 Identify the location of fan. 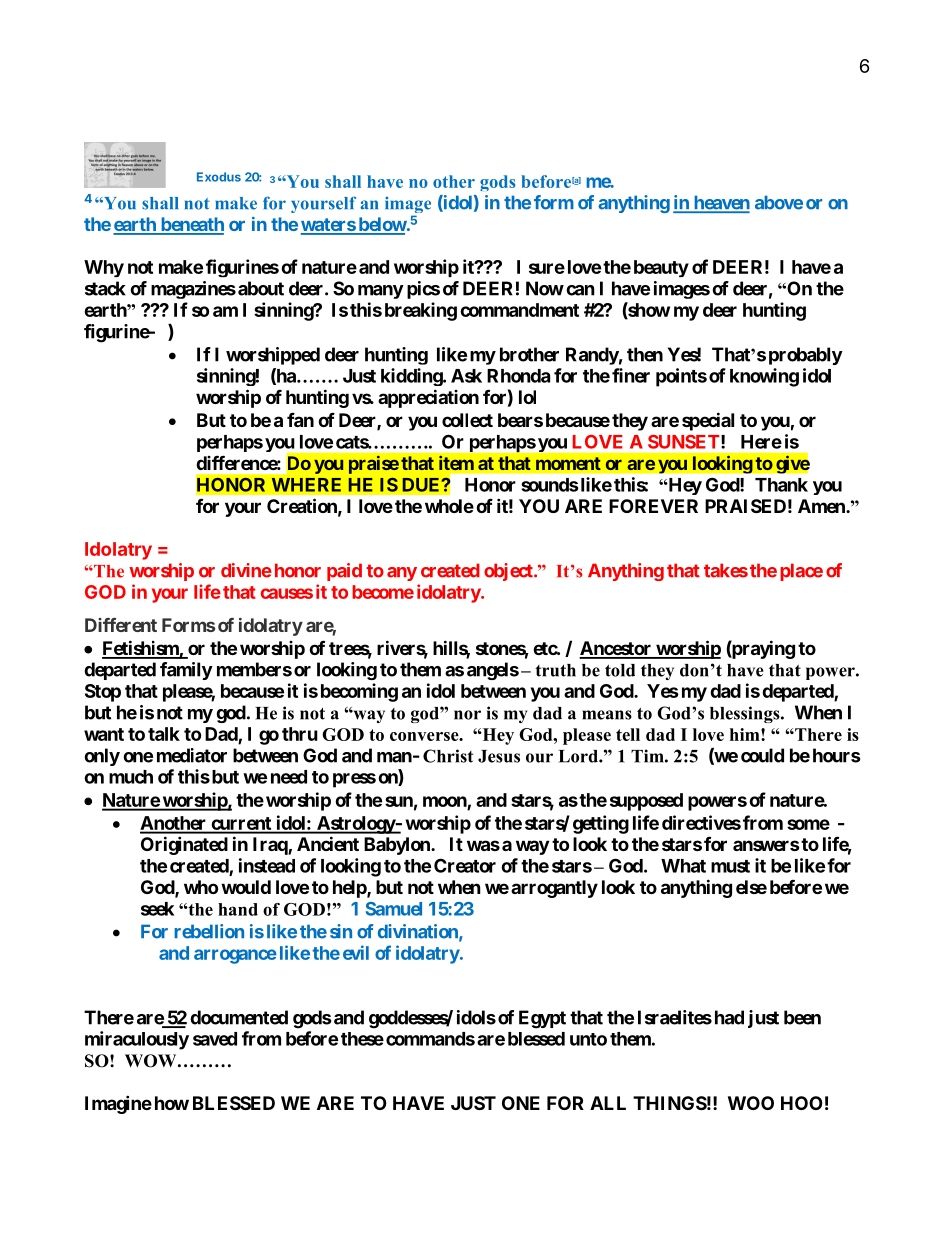
(300, 419).
